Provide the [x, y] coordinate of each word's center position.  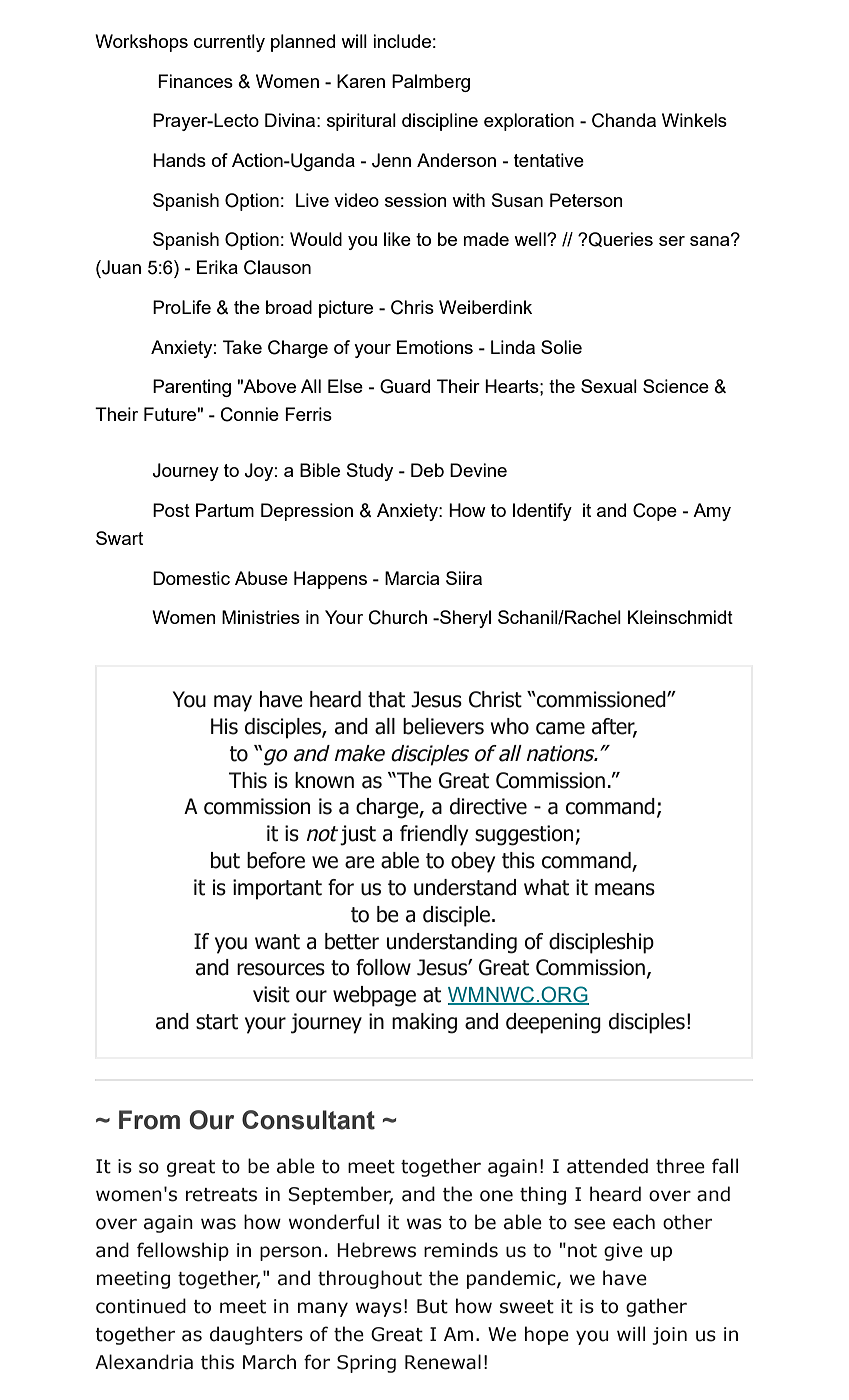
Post [171, 510]
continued [141, 1306]
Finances [195, 81]
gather [656, 1307]
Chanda [624, 120]
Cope [655, 512]
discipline [440, 122]
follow [383, 967]
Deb [427, 470]
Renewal [443, 1362]
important [277, 889]
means [625, 889]
